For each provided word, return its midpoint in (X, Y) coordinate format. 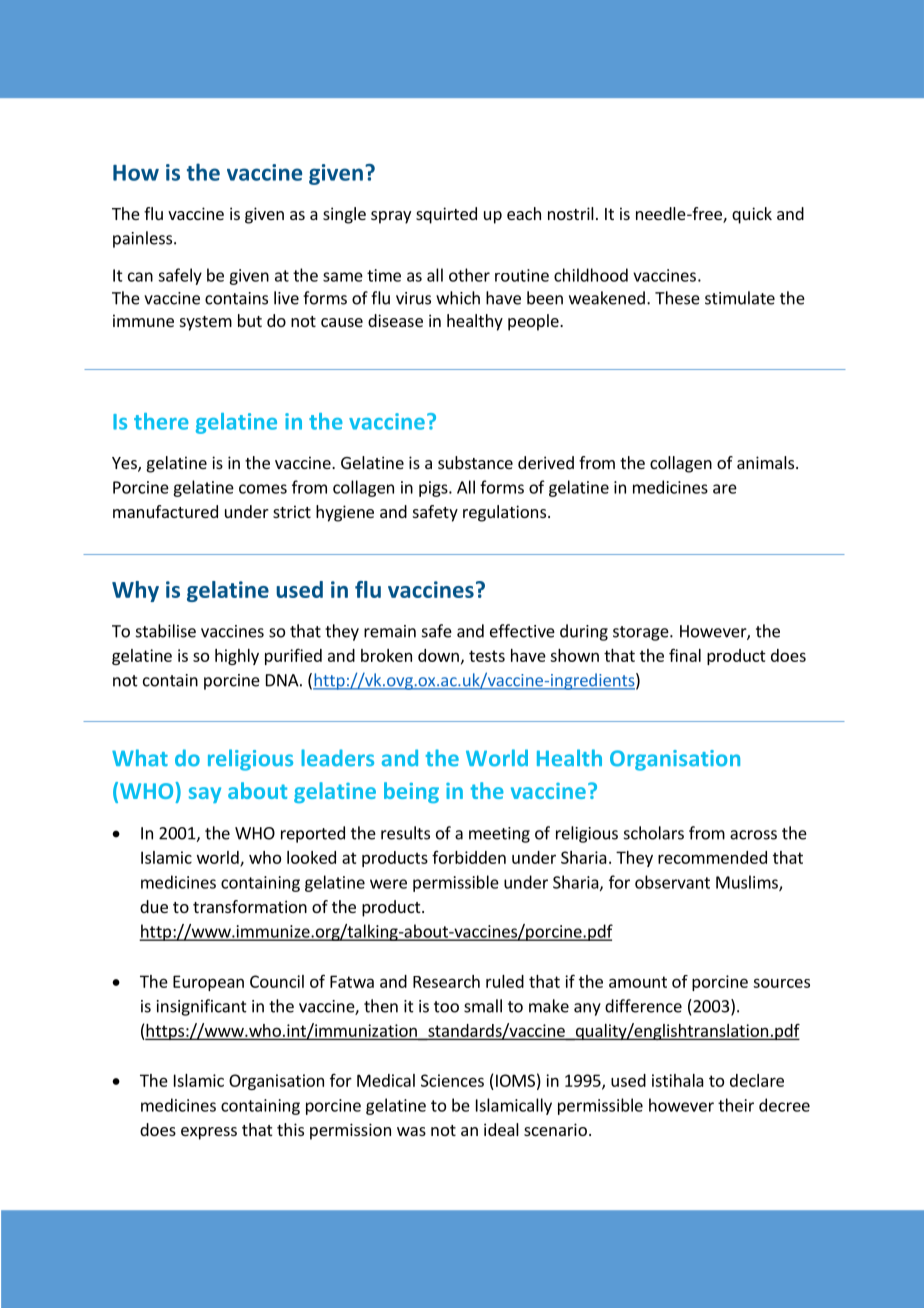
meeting (499, 835)
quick (752, 215)
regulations (504, 513)
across (753, 835)
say (205, 795)
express (209, 1133)
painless (144, 239)
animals (767, 462)
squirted (446, 215)
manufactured (165, 511)
